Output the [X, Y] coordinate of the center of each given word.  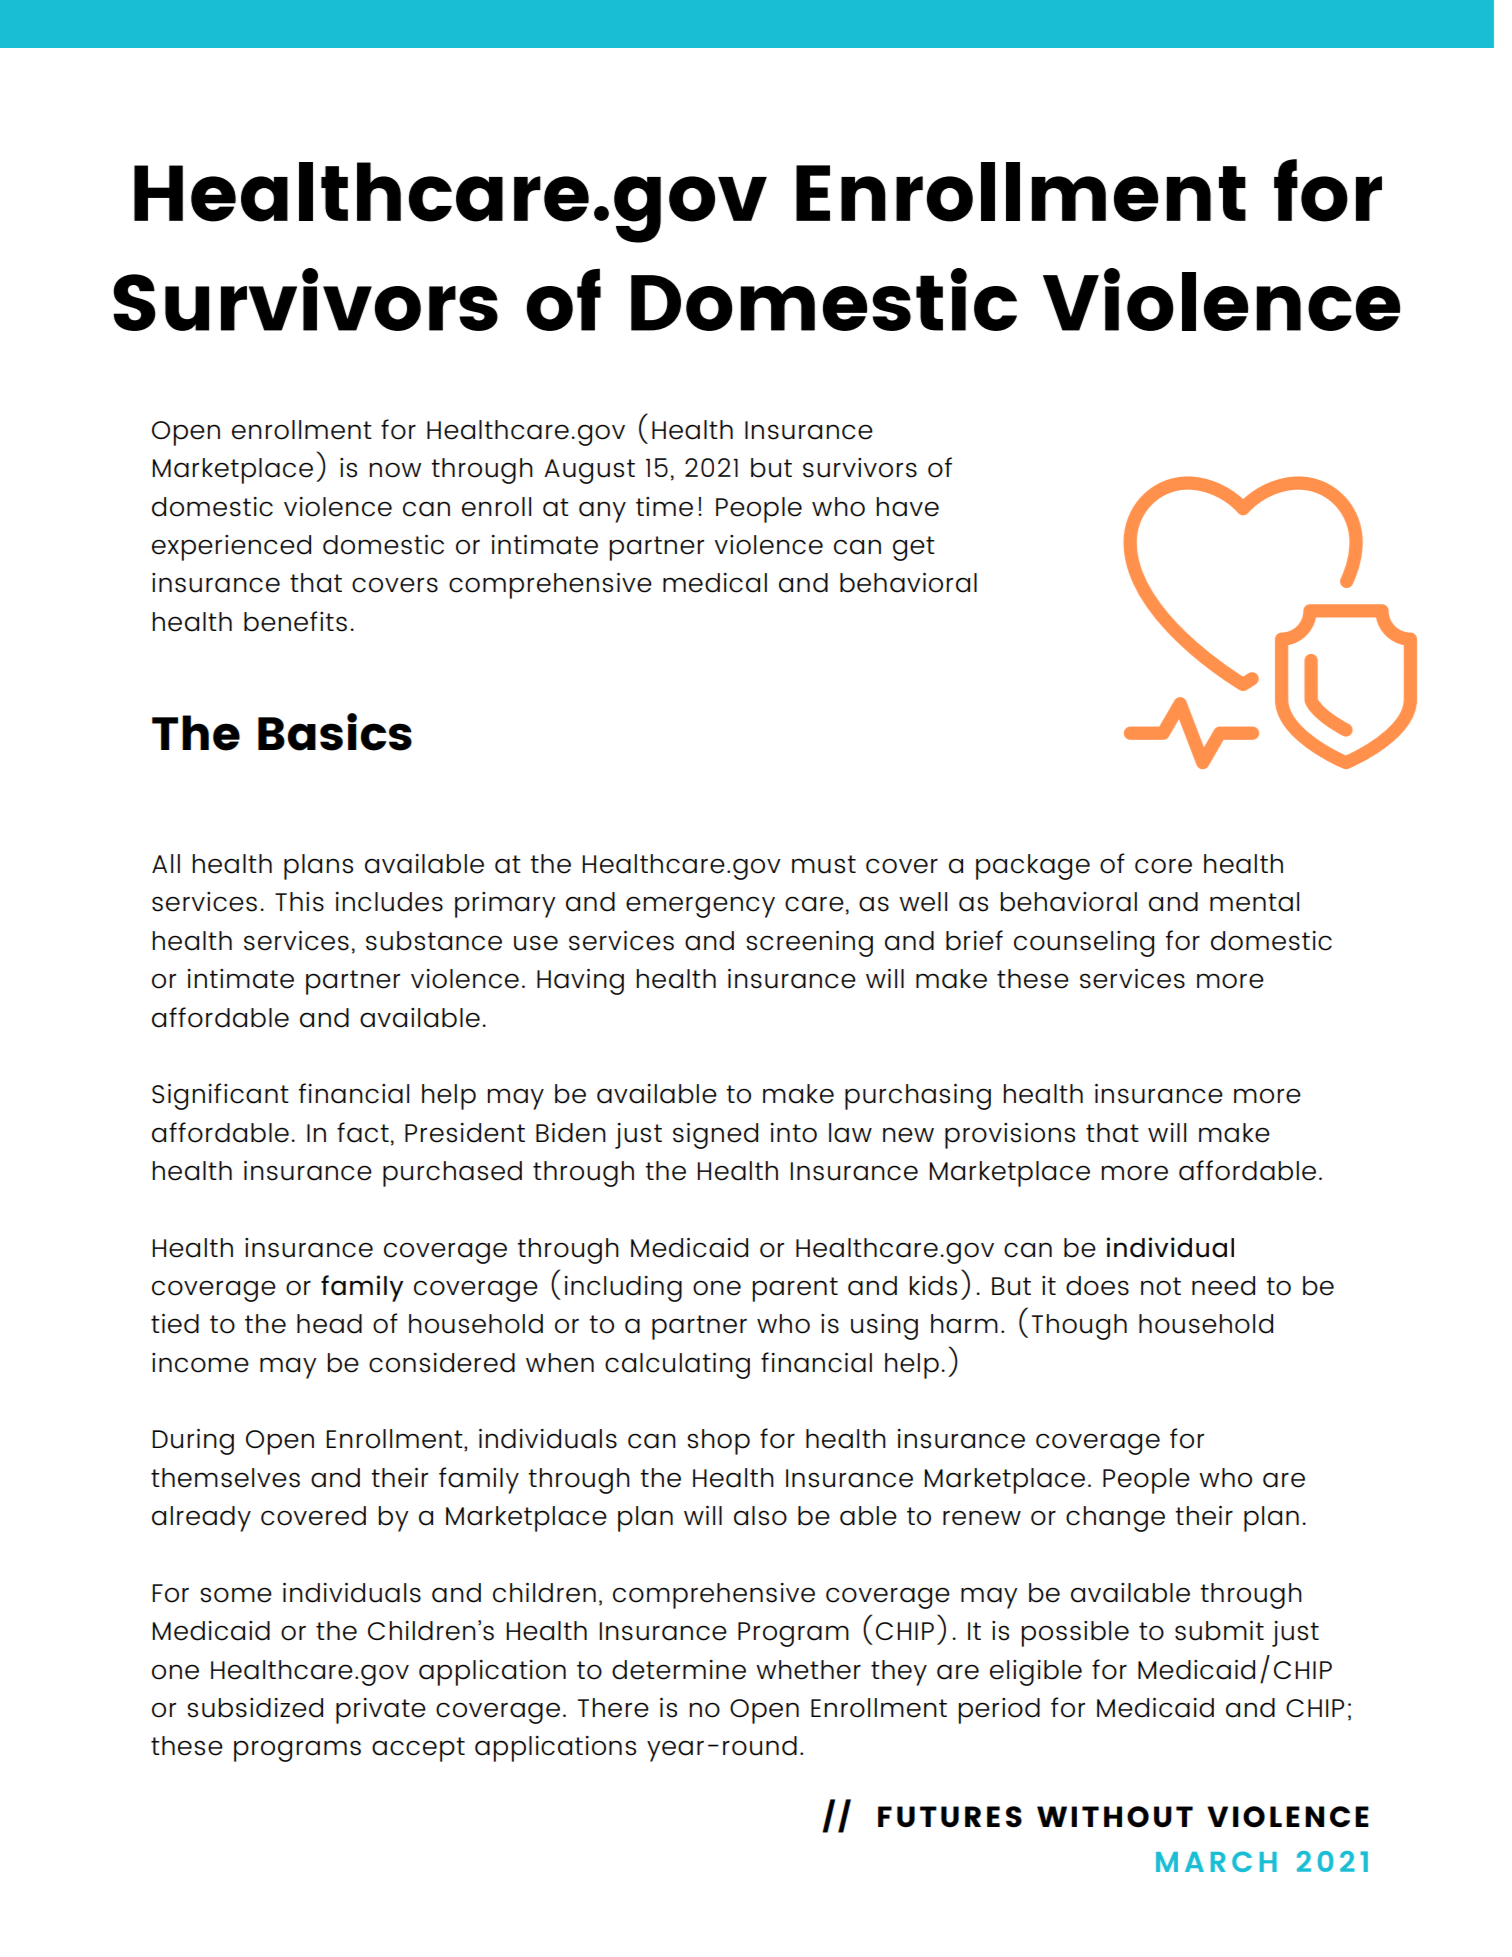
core [1163, 866]
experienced [231, 548]
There [613, 1708]
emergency [700, 907]
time [664, 507]
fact [363, 1132]
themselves [225, 1478]
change [1115, 1519]
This [299, 902]
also [760, 1516]
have [907, 507]
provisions [1010, 1136]
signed [715, 1136]
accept [418, 1749]
